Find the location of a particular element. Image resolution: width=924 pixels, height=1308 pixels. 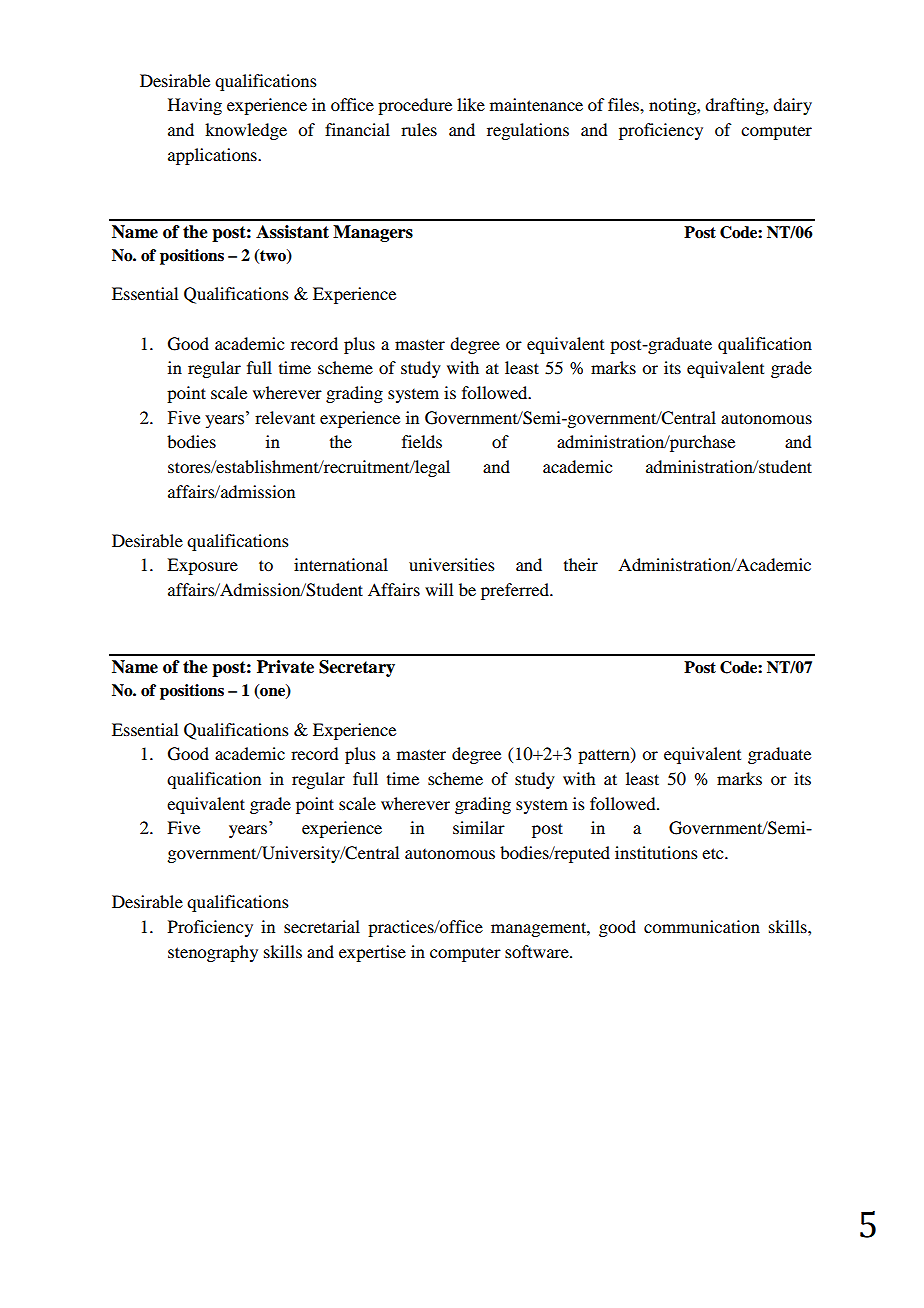

knowledge is located at coordinates (246, 131).
